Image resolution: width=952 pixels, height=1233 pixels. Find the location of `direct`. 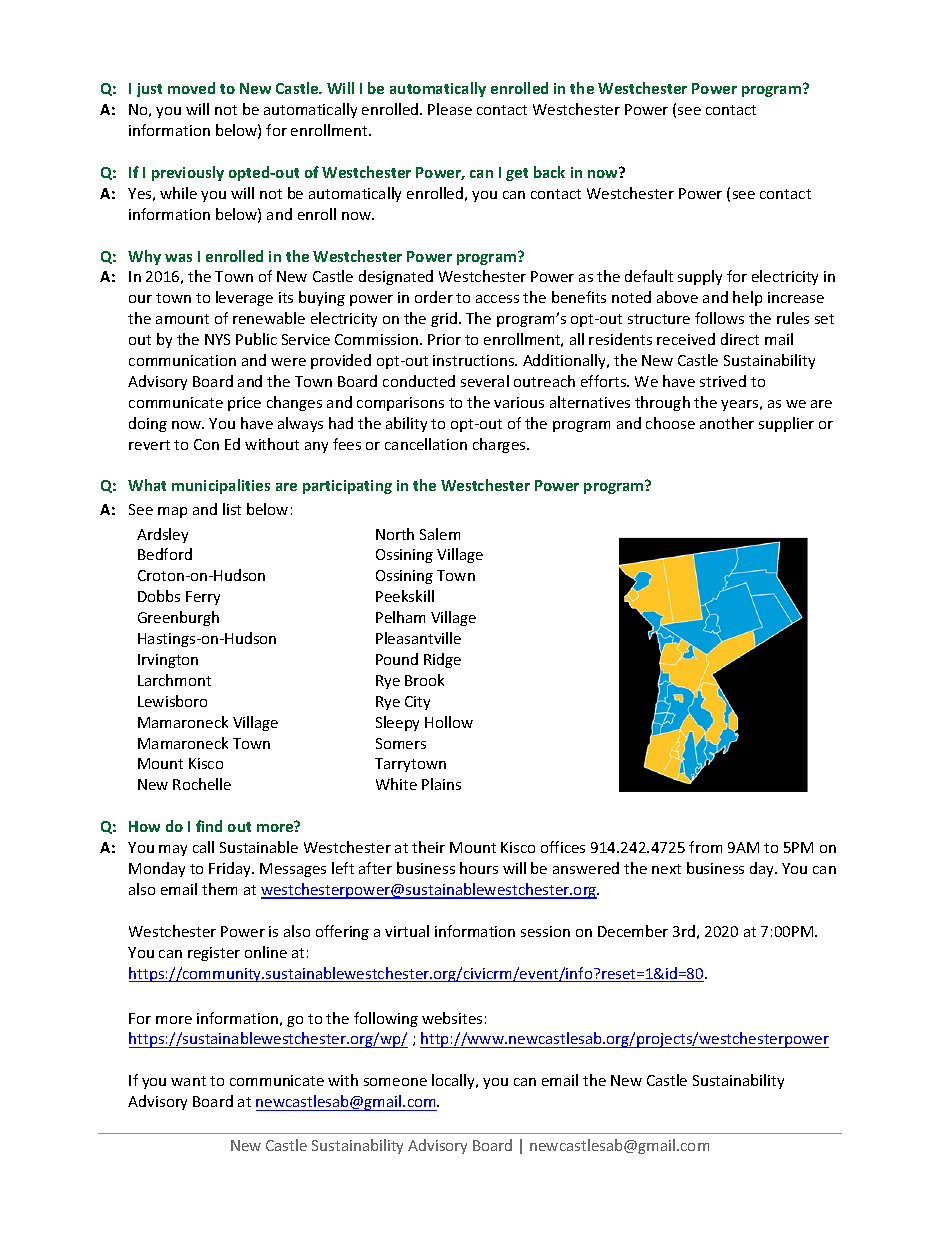

direct is located at coordinates (740, 339).
